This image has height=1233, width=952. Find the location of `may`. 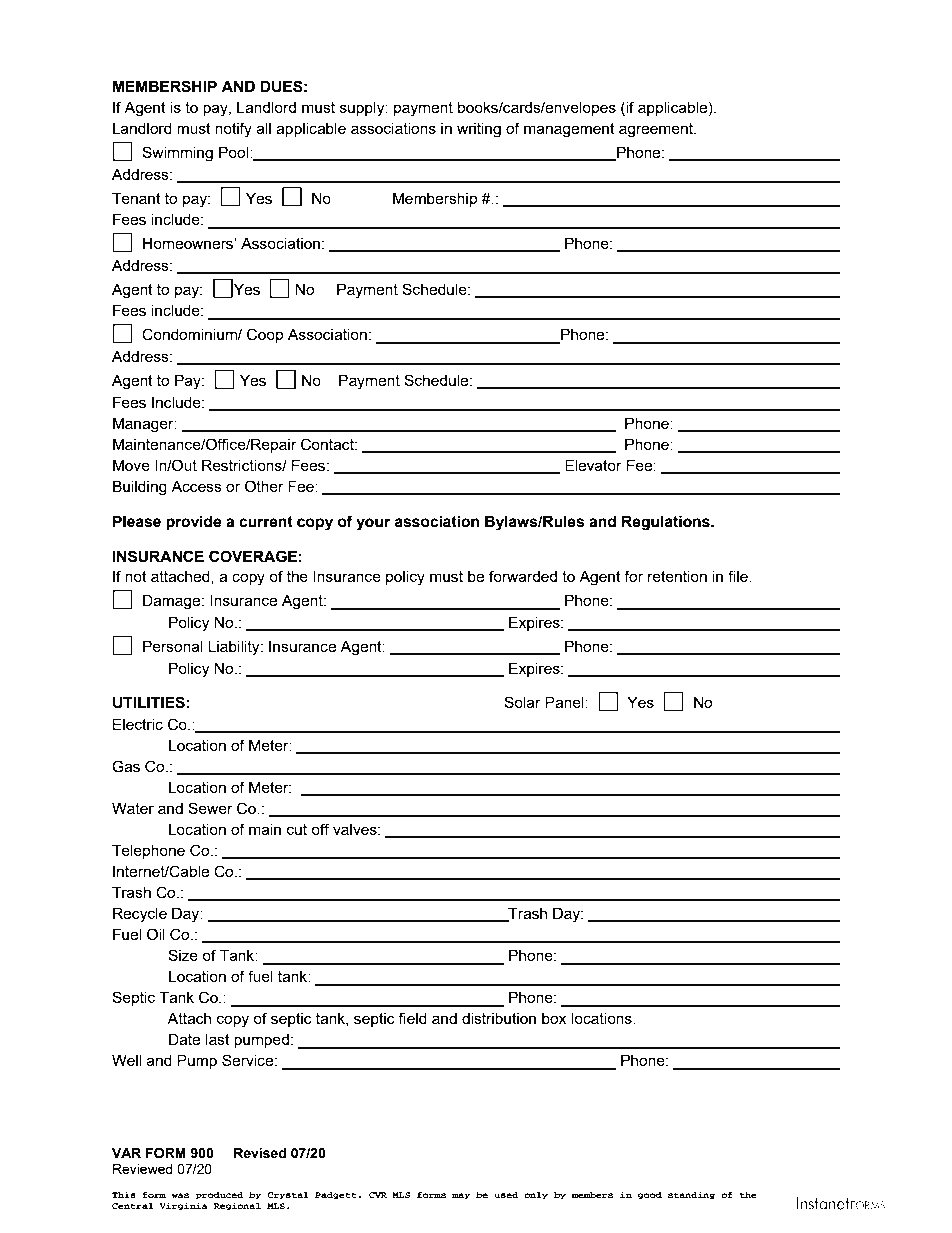

may is located at coordinates (461, 1196).
